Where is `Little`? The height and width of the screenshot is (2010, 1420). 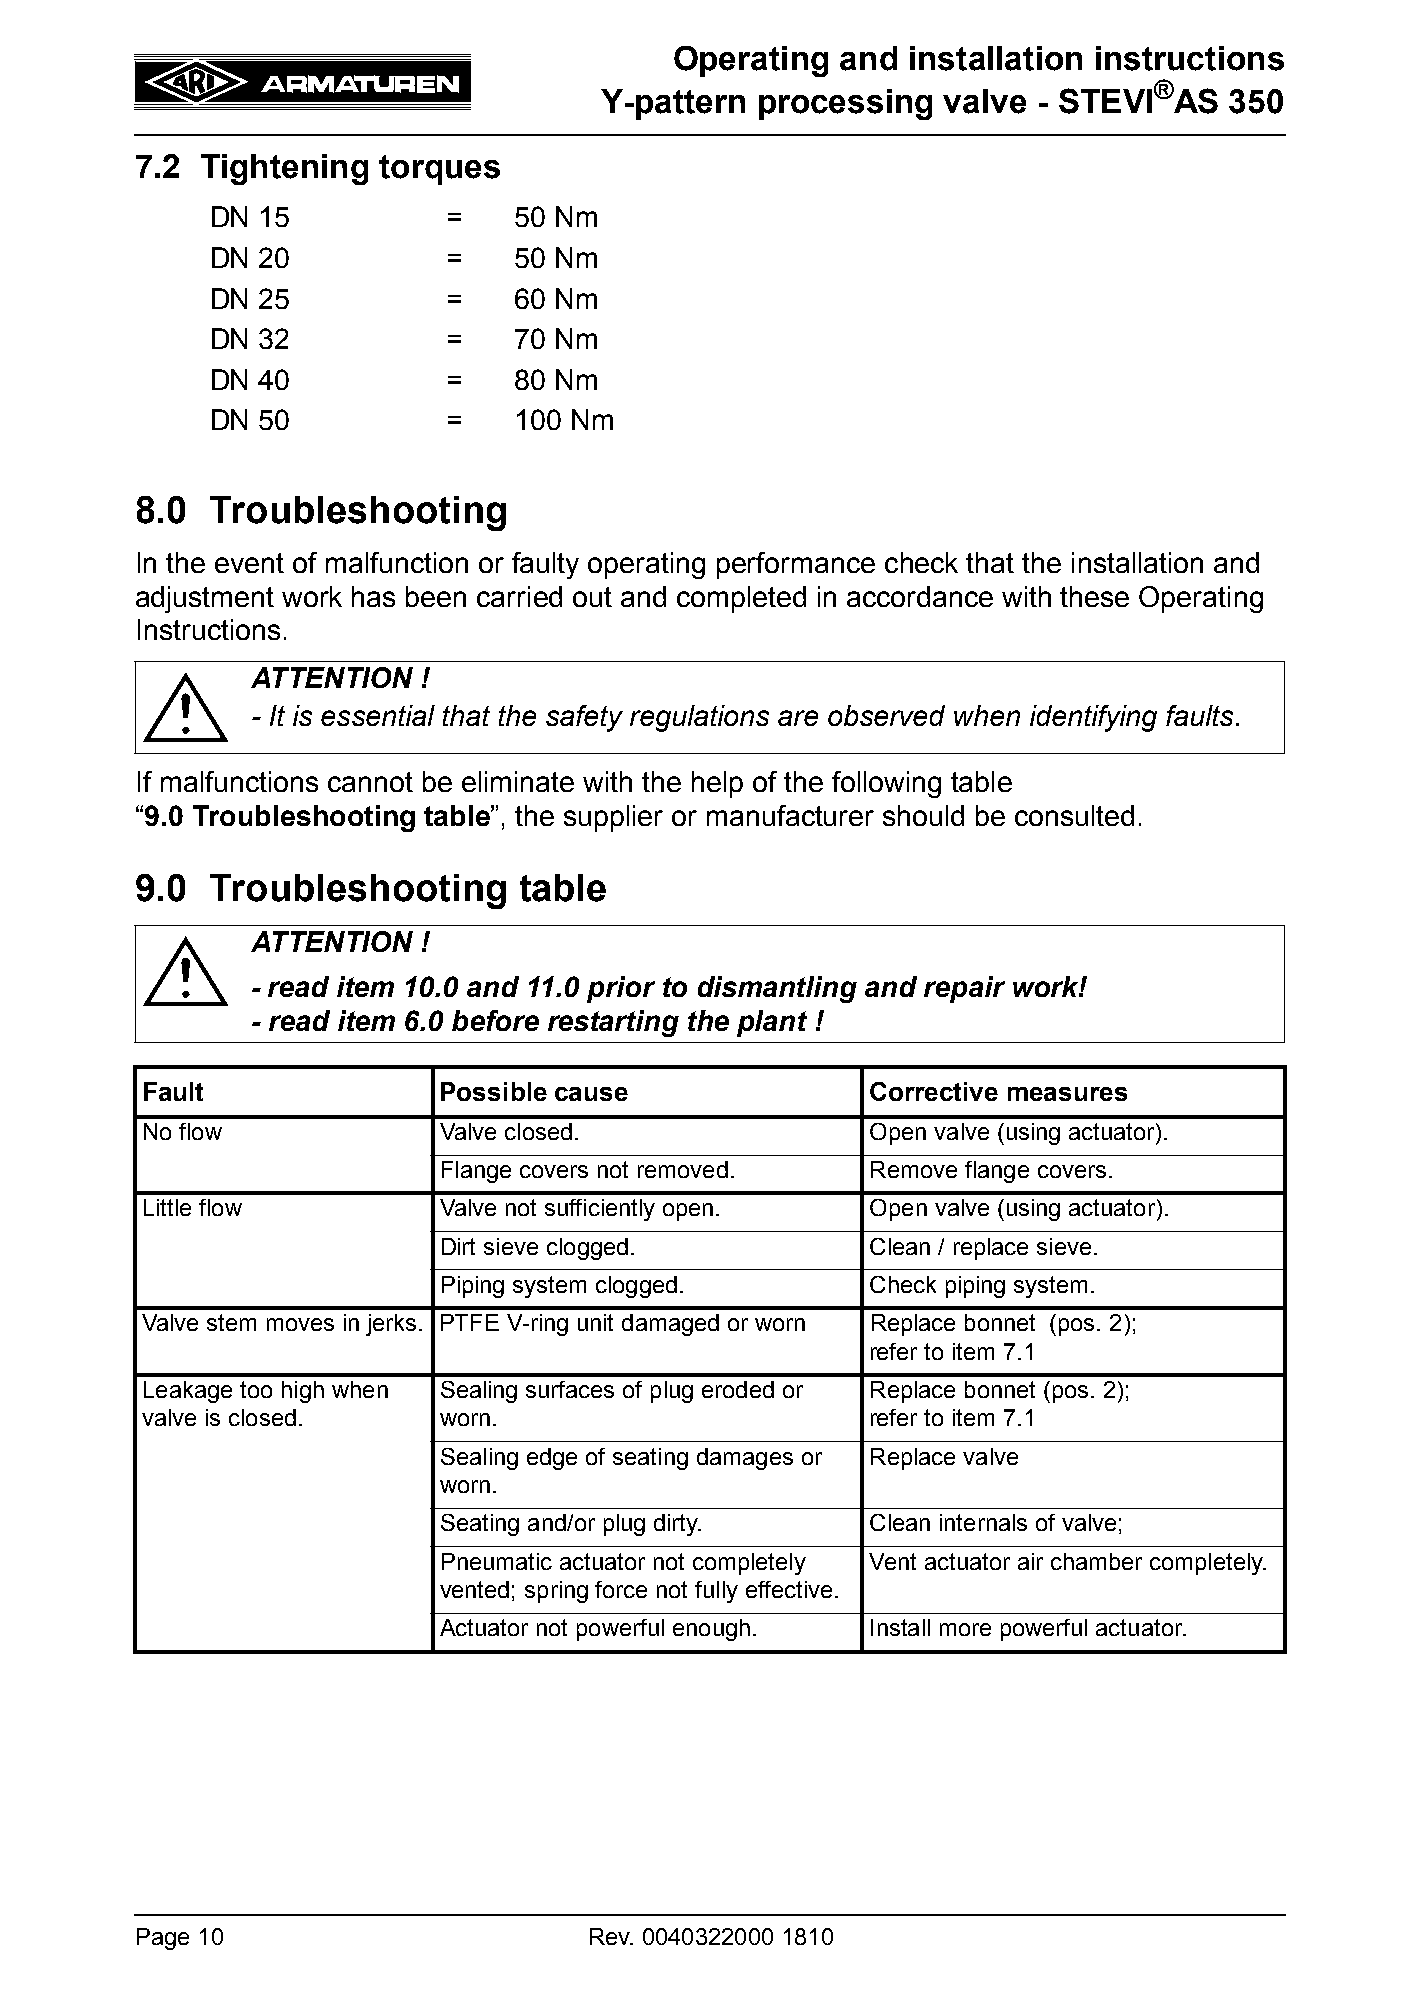 Little is located at coordinates (167, 1207).
